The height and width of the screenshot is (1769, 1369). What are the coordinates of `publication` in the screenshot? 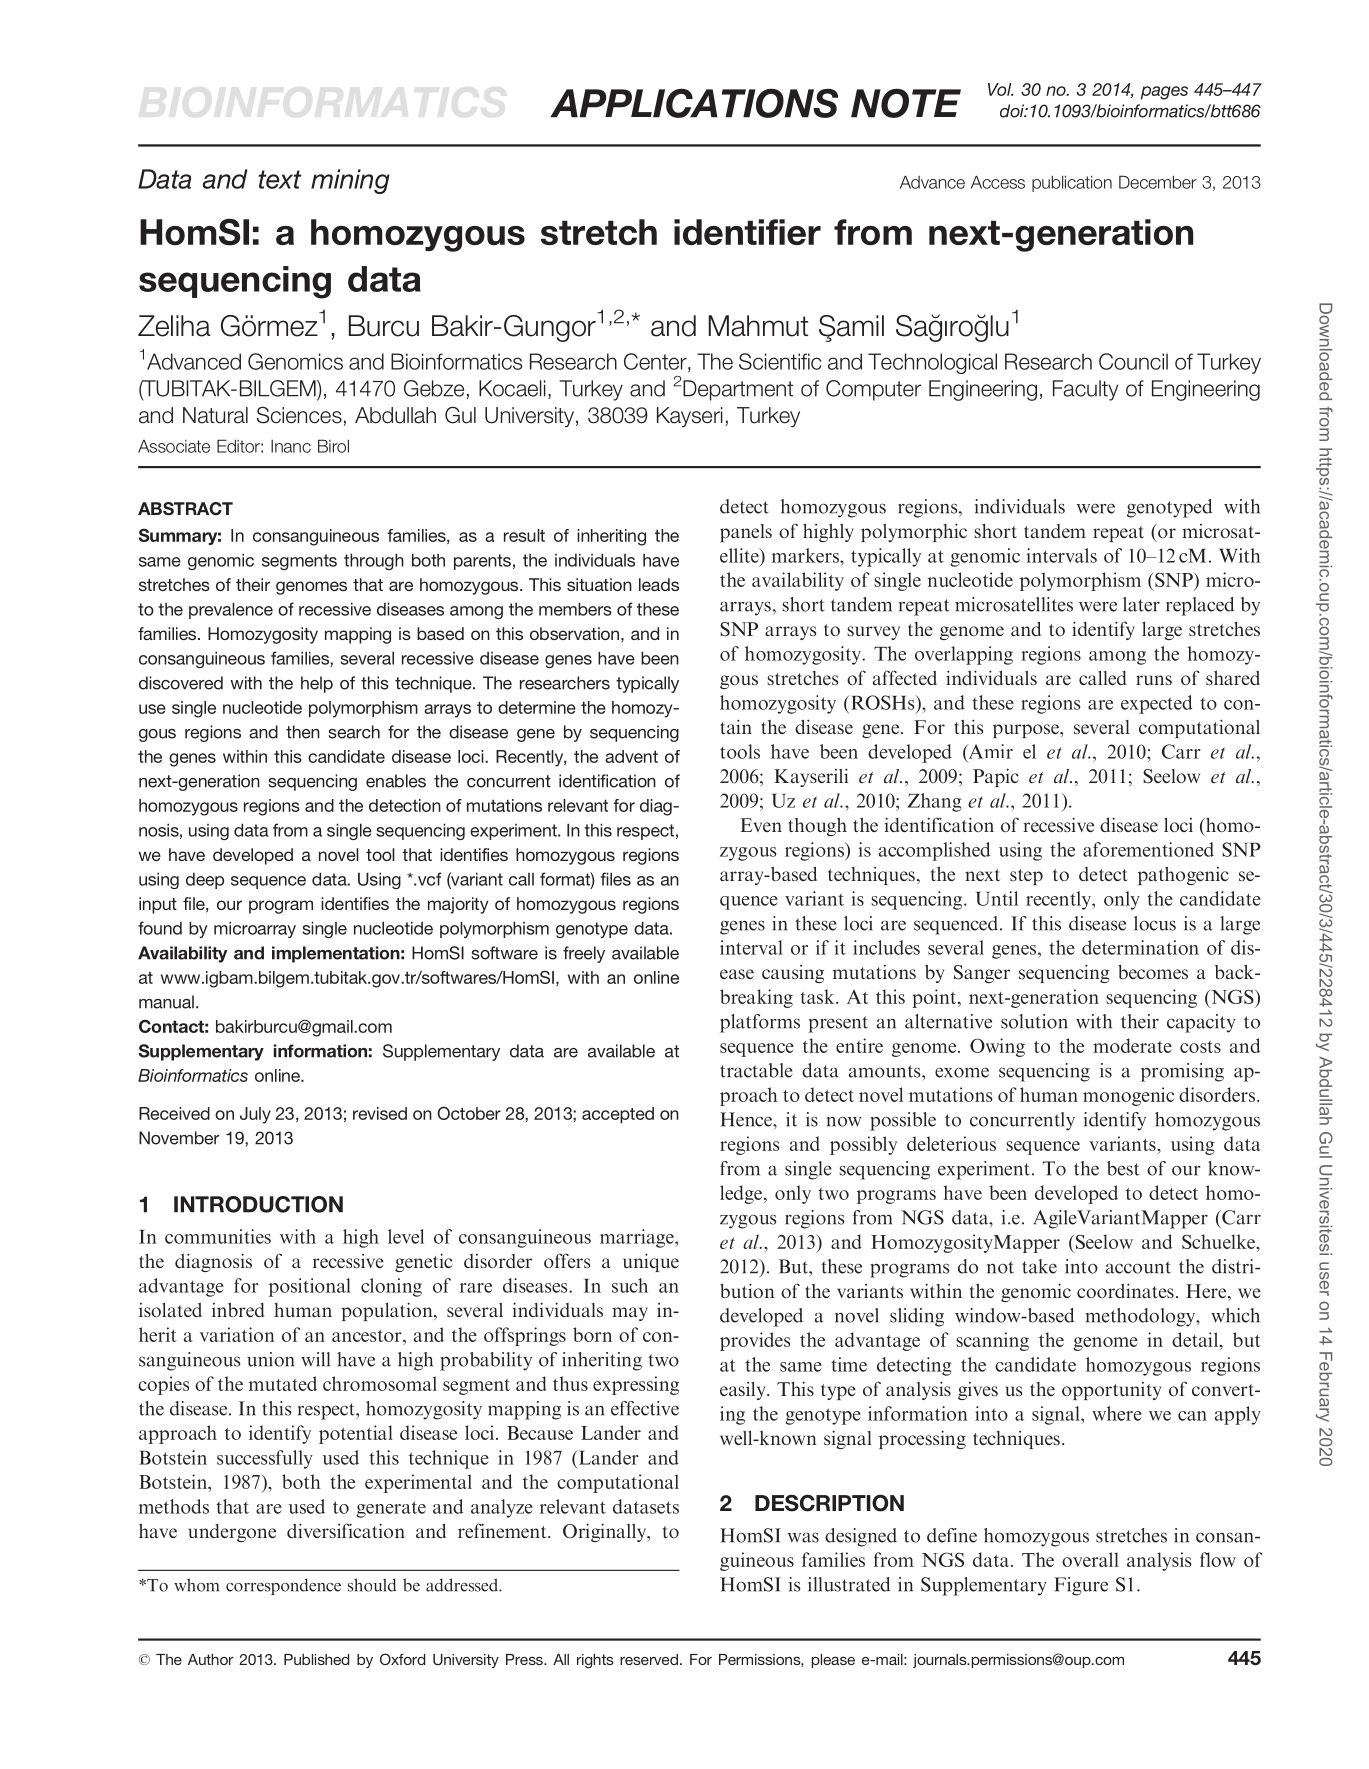 It's located at (1072, 183).
